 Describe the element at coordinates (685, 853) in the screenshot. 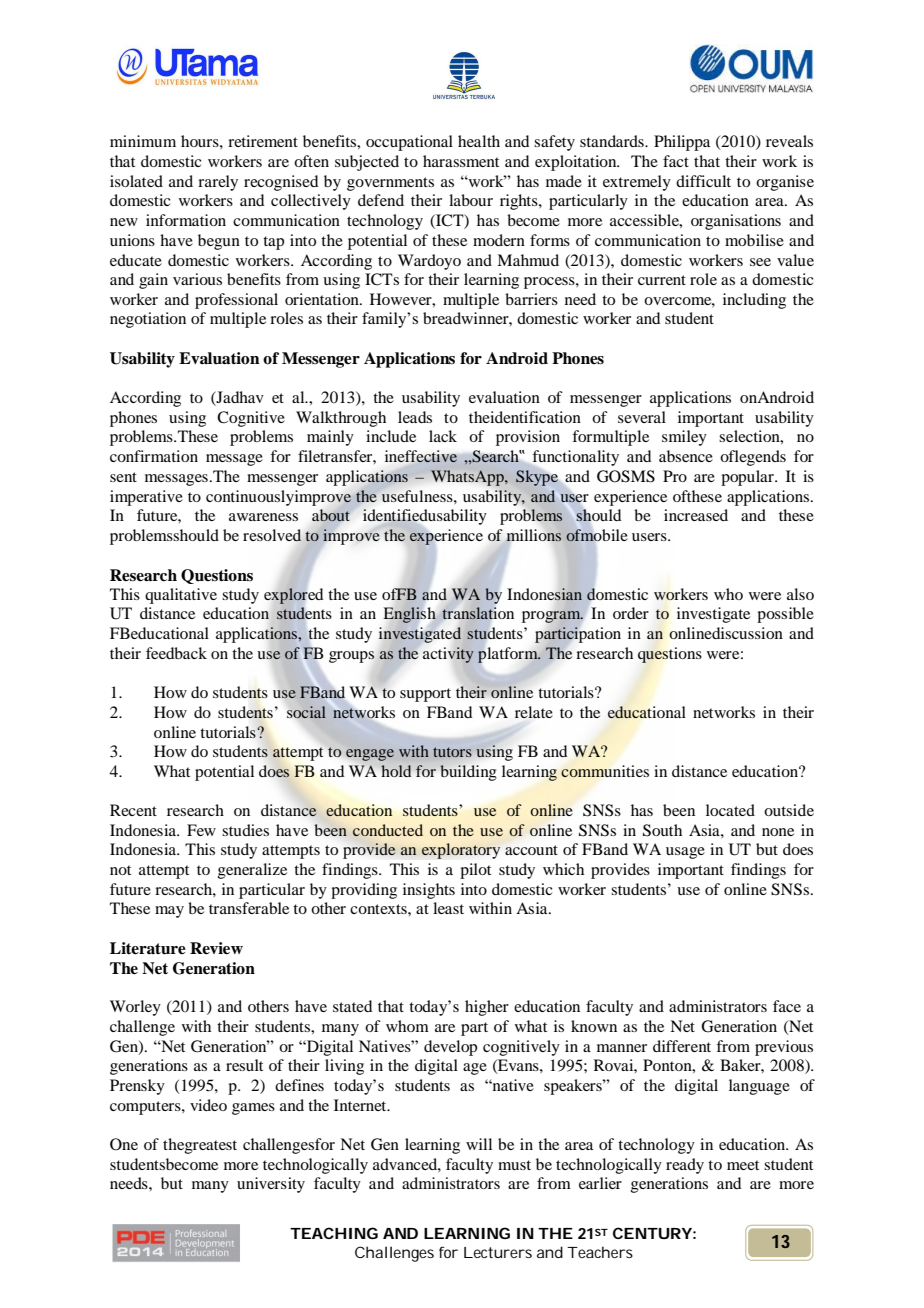

I see `usage` at that location.
